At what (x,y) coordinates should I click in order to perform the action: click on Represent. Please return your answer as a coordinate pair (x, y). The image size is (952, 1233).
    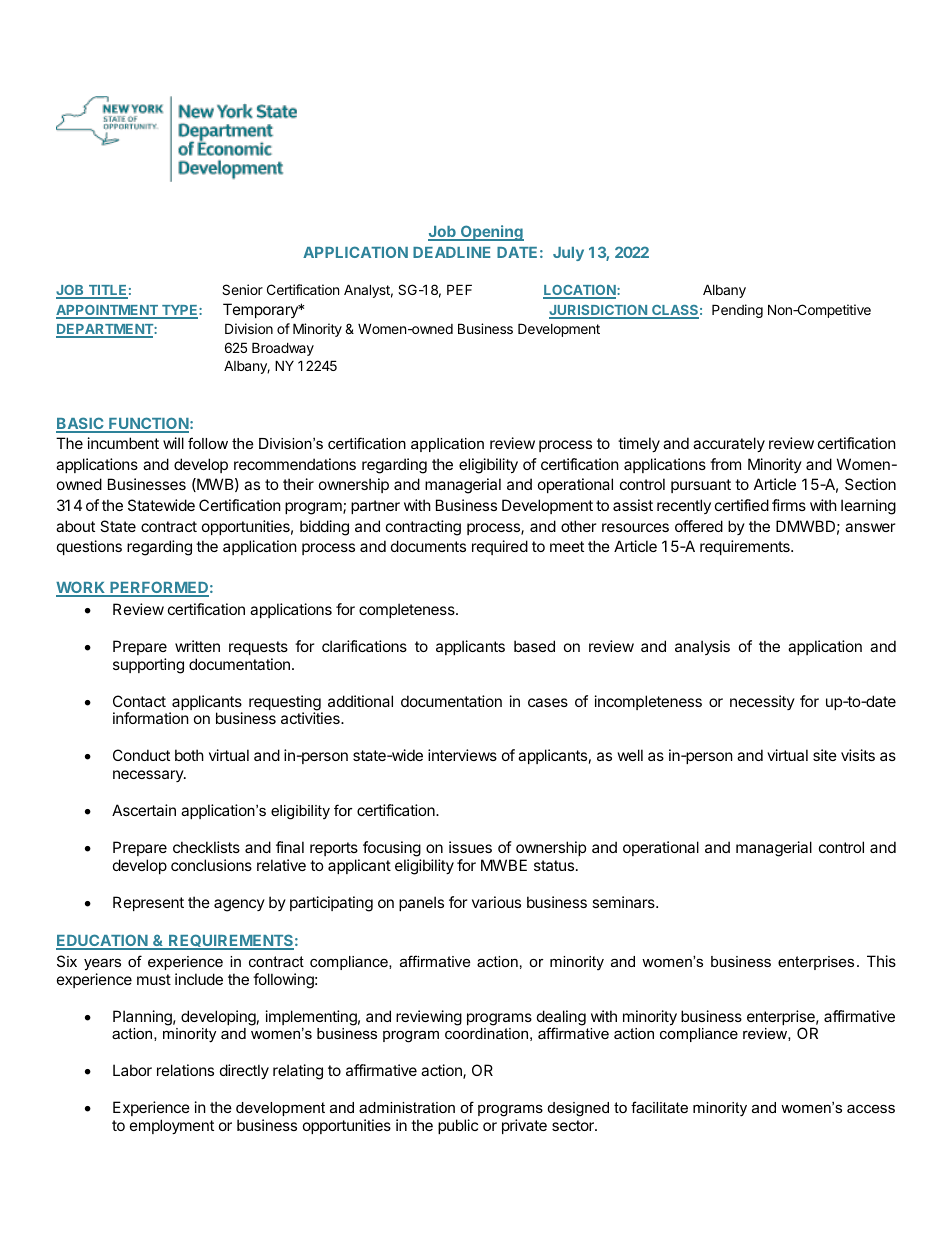
    Looking at the image, I should click on (148, 903).
